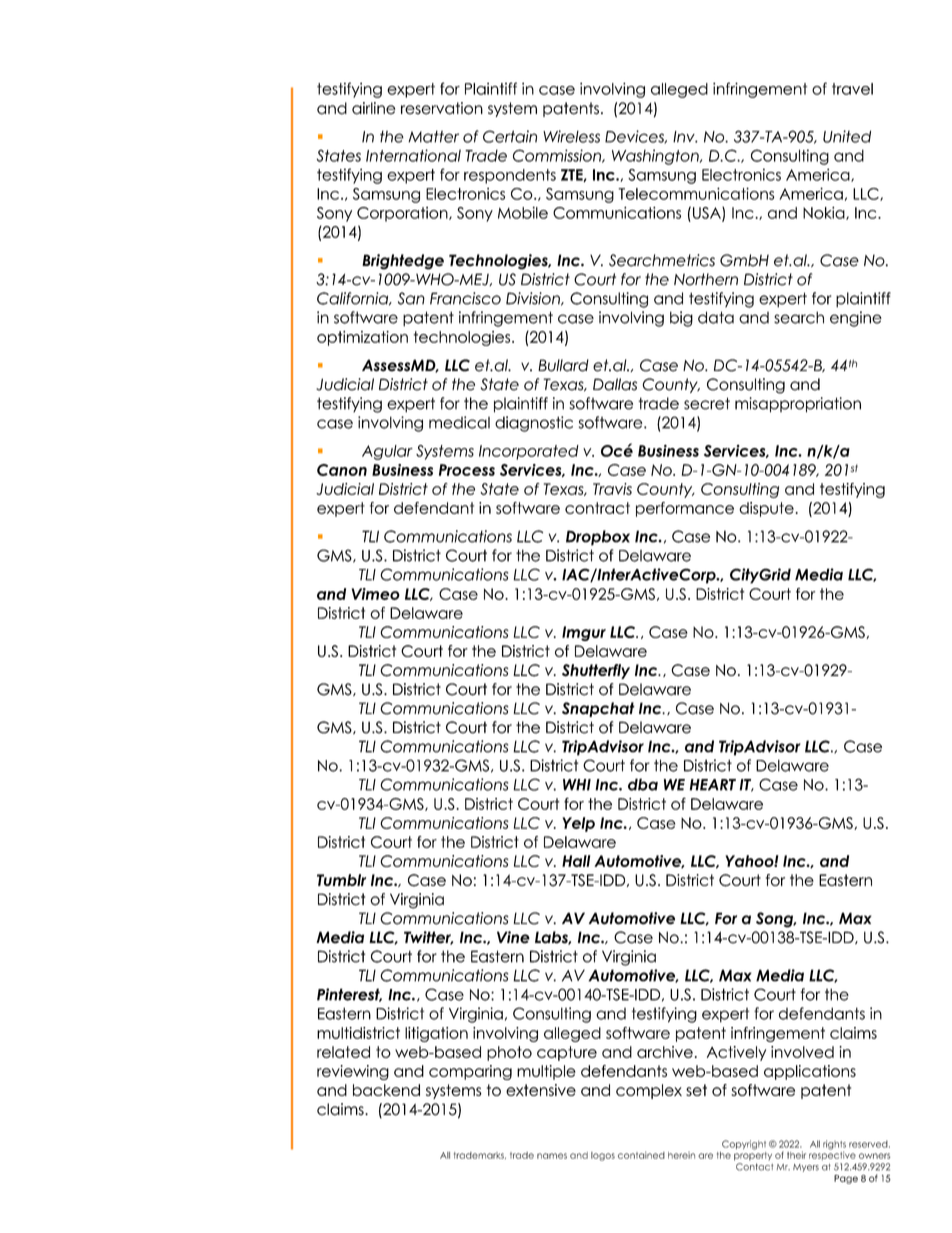 The width and height of the image is (952, 1233). What do you see at coordinates (467, 470) in the image?
I see `Process` at bounding box center [467, 470].
